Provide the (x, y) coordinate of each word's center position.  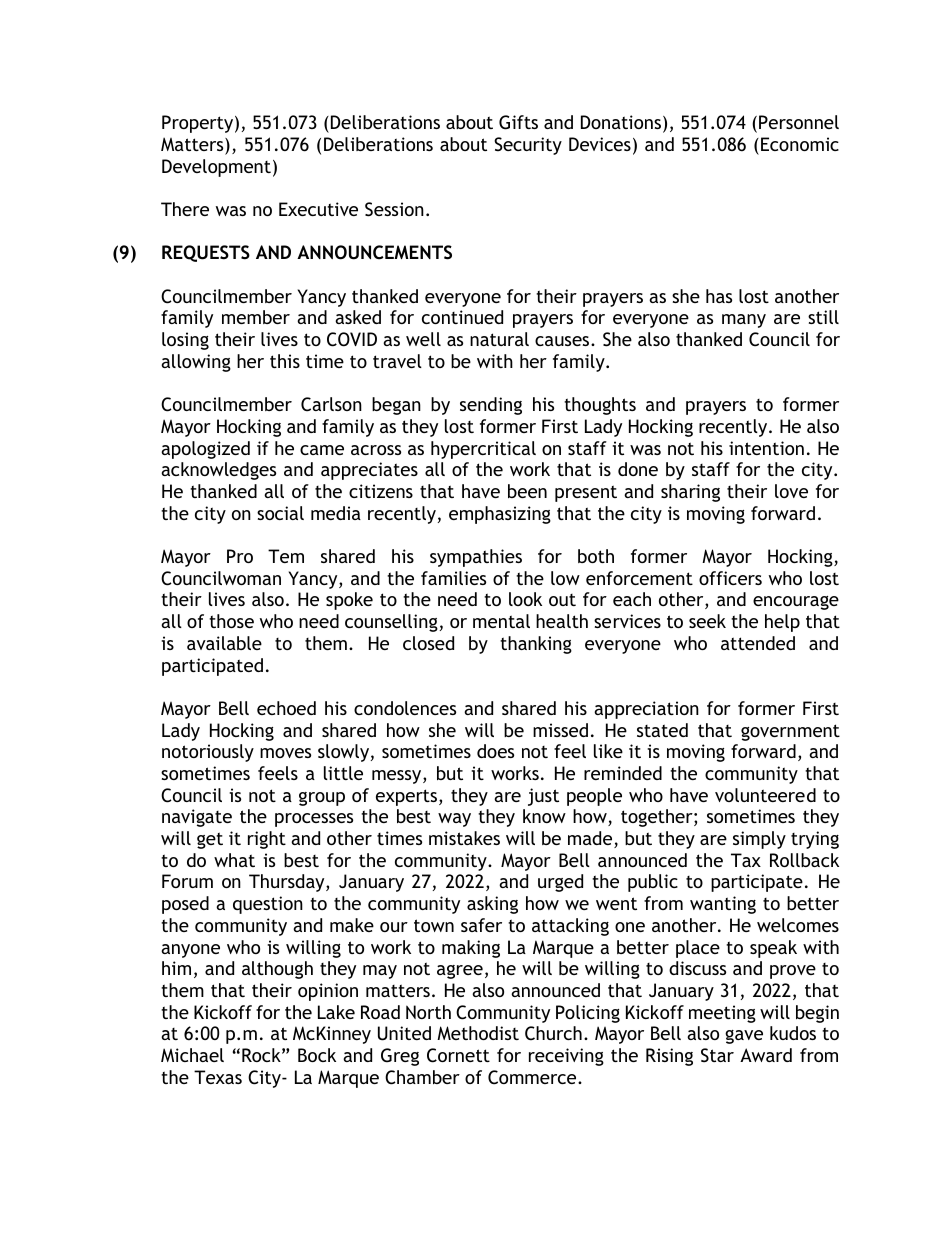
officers (730, 578)
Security (528, 146)
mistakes (464, 838)
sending (491, 406)
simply (759, 840)
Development (216, 168)
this (285, 361)
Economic (800, 144)
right (267, 840)
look (525, 599)
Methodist (478, 1033)
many (744, 321)
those (231, 621)
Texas (218, 1077)
